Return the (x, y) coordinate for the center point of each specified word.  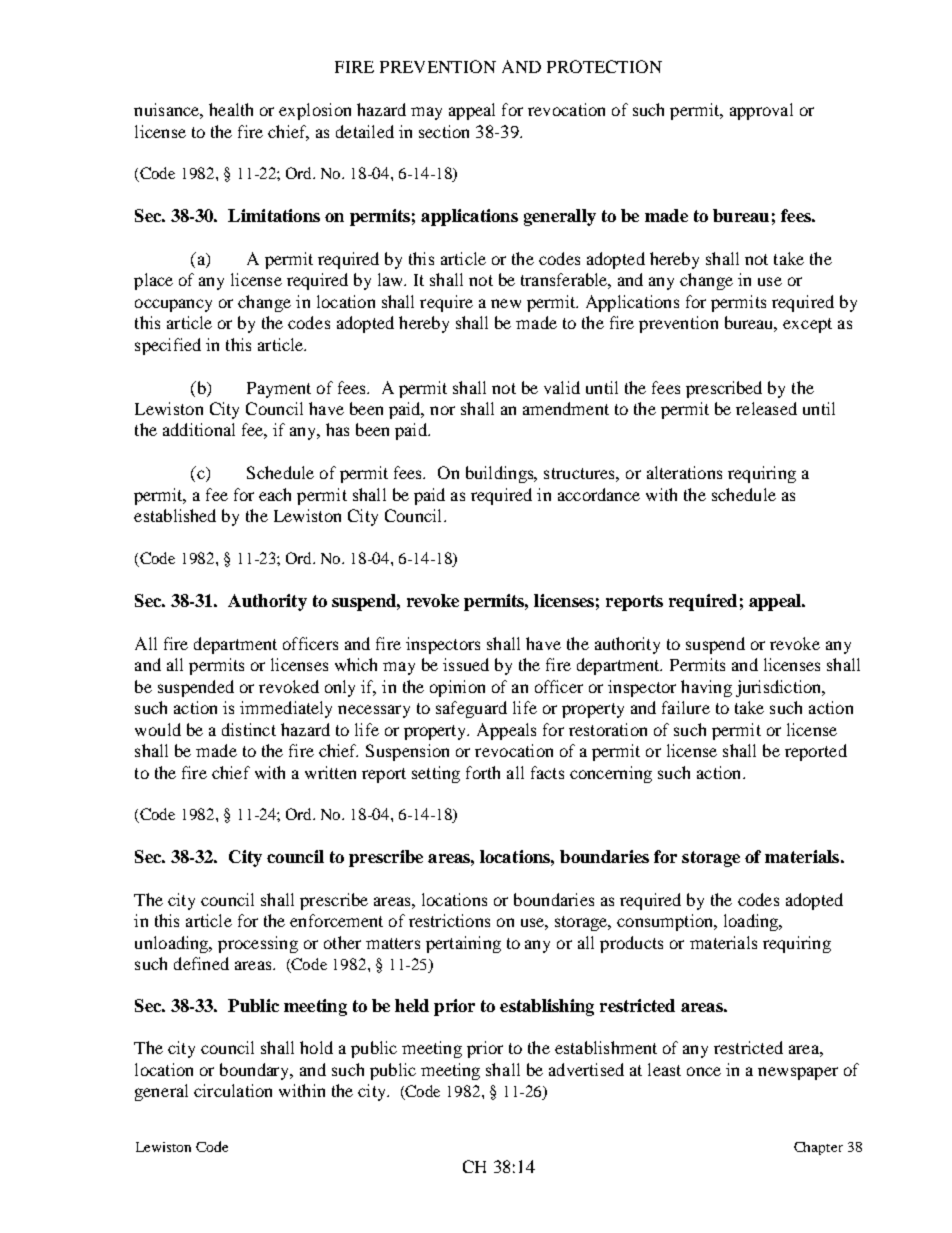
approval (761, 111)
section (444, 131)
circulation (233, 1090)
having (706, 688)
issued (466, 664)
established (175, 515)
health (231, 109)
